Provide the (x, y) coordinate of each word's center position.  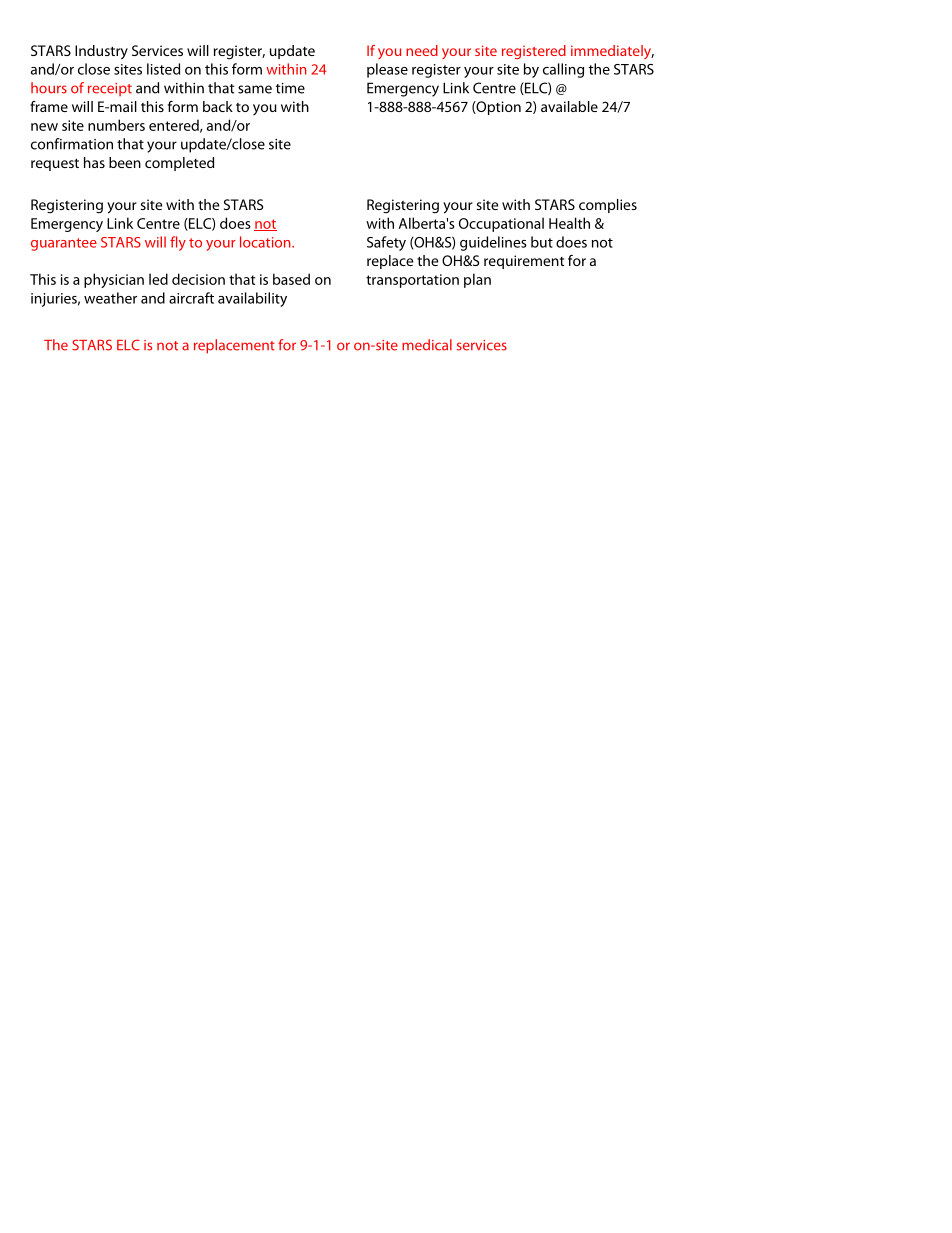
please (387, 70)
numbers (116, 125)
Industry (101, 52)
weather (110, 298)
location (266, 242)
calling (563, 70)
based (291, 279)
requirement (524, 262)
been (125, 162)
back (218, 106)
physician (114, 280)
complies (608, 206)
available (569, 106)
